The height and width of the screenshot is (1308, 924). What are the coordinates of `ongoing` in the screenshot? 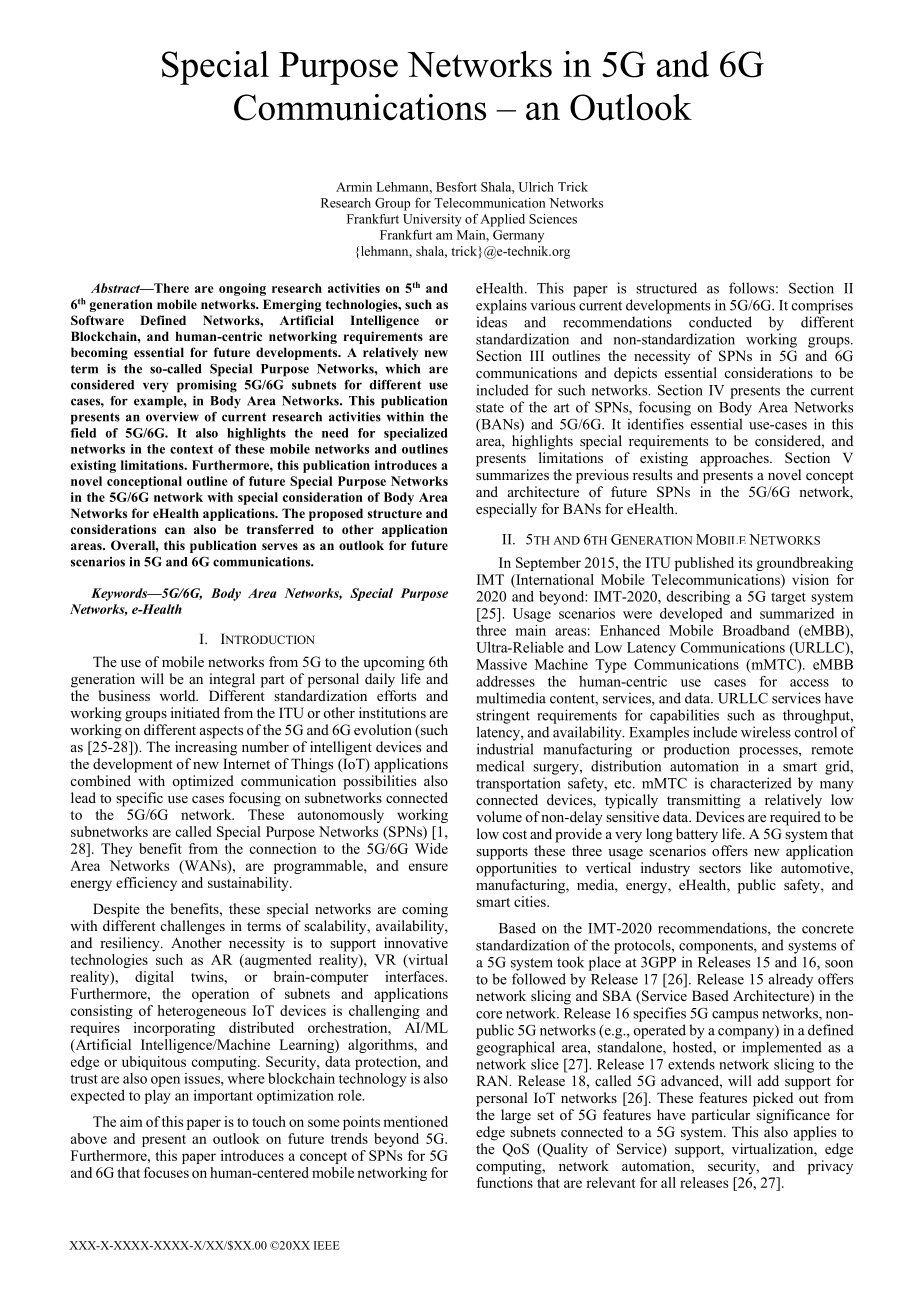 It's located at (242, 289).
